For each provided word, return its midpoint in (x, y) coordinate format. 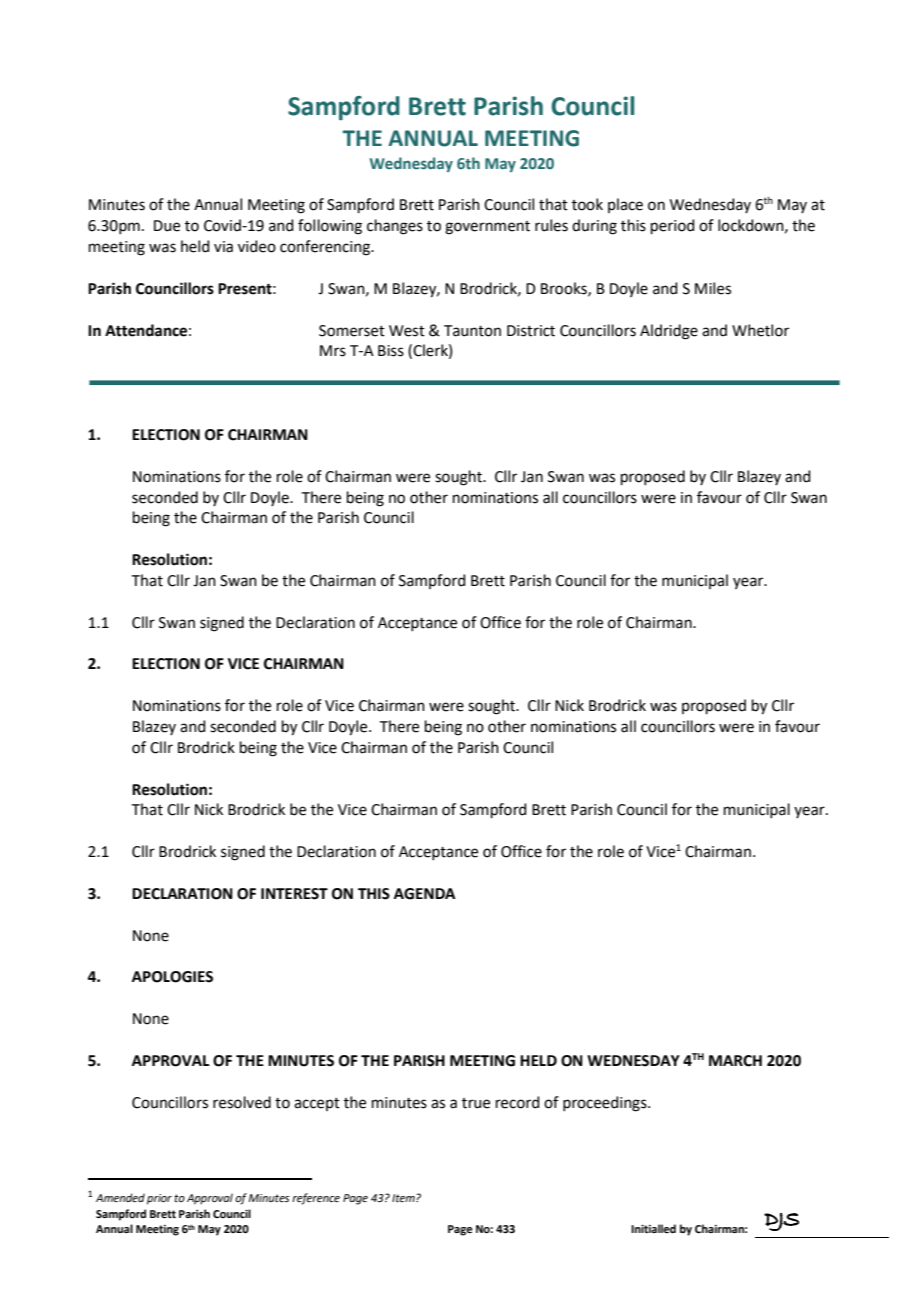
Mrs (333, 351)
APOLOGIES (172, 977)
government (487, 228)
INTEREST (294, 894)
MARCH (735, 1061)
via (223, 247)
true (476, 1103)
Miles (713, 288)
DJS (781, 1222)
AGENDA (425, 894)
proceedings (606, 1104)
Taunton (472, 331)
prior (159, 1199)
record (518, 1102)
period (673, 226)
